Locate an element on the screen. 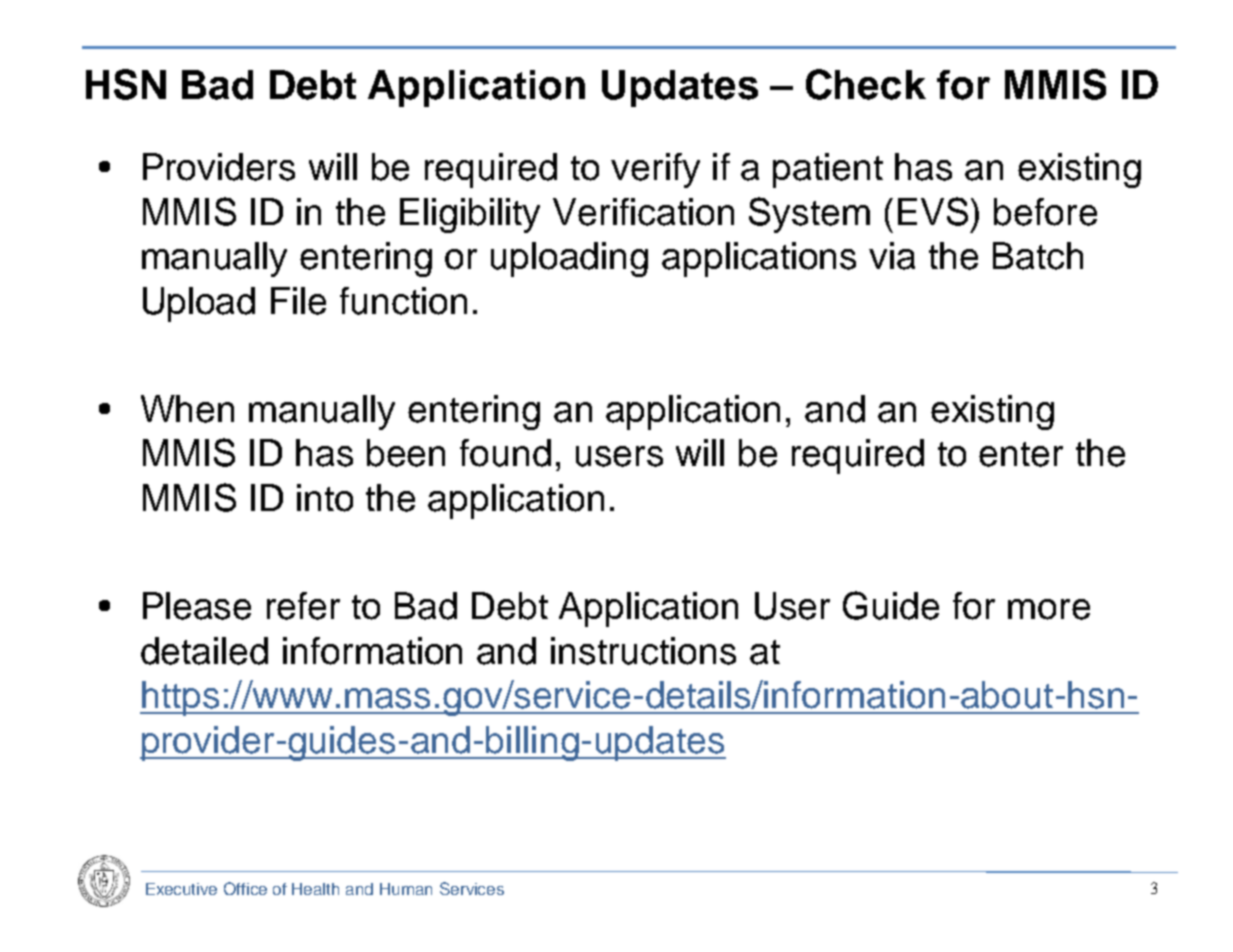 Image resolution: width=1233 pixels, height=952 pixels. Eligibility is located at coordinates (470, 215).
